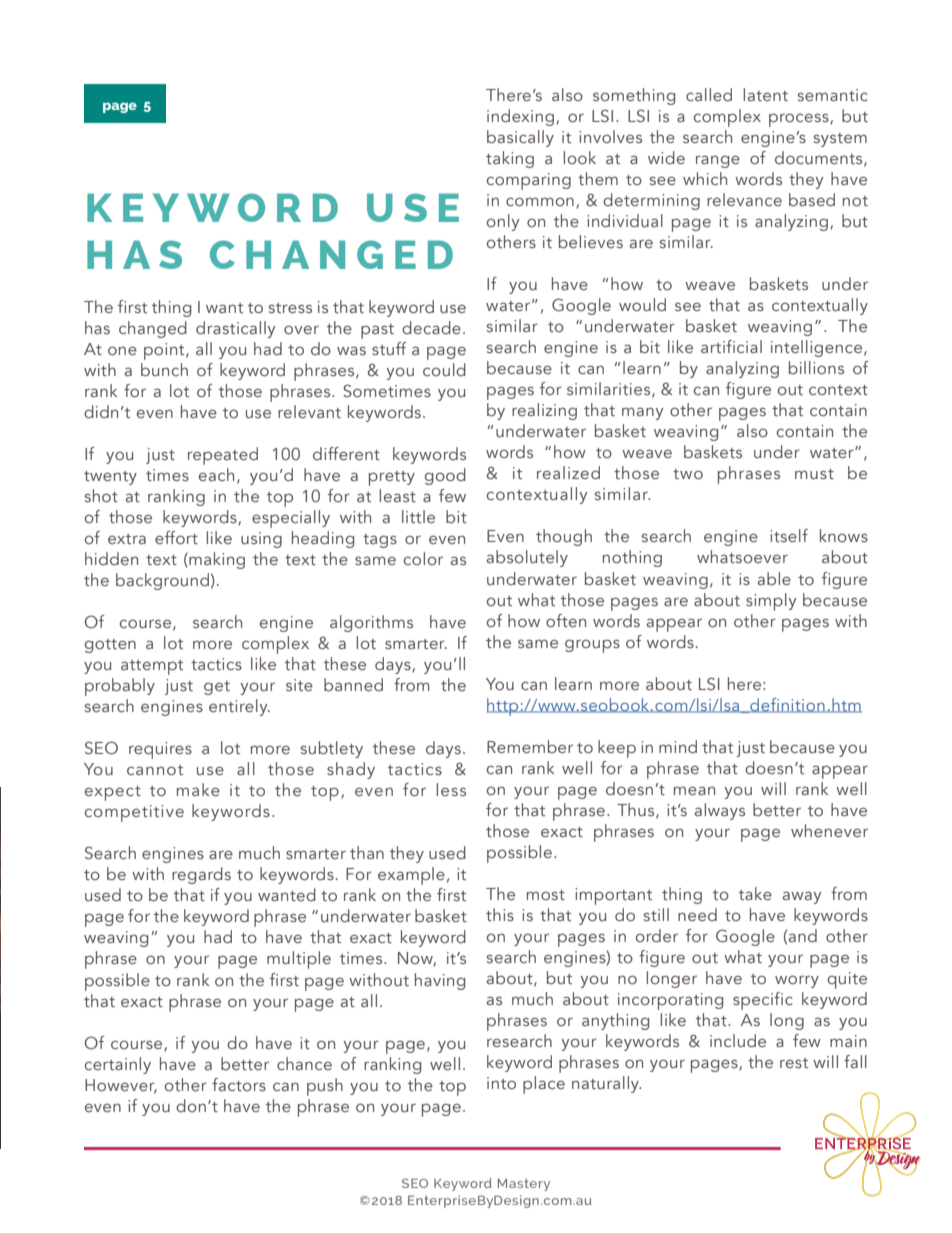 This document has width=952, height=1233. Describe the element at coordinates (678, 746) in the document. I see `mind` at that location.
